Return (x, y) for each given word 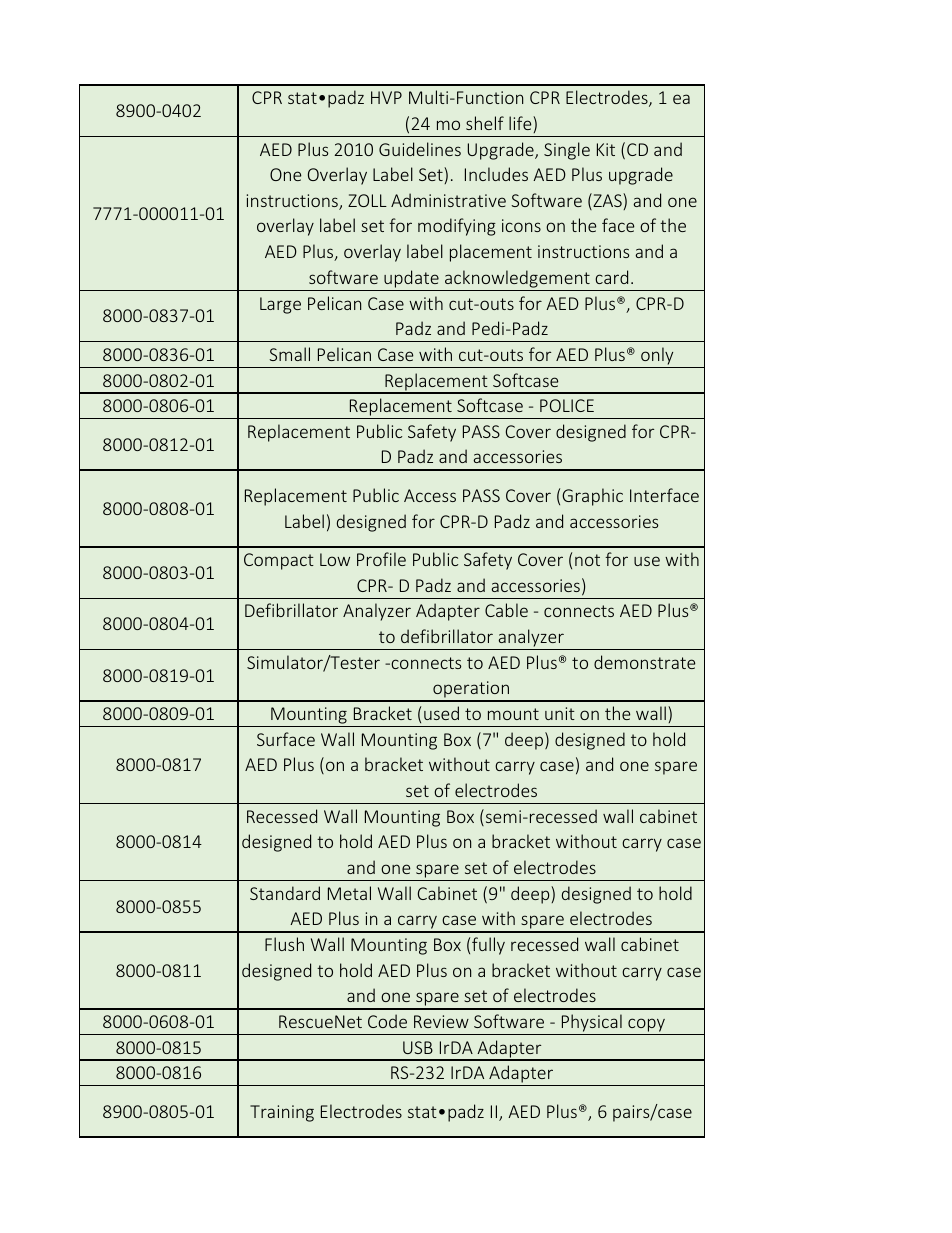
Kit (606, 149)
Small (289, 354)
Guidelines (420, 149)
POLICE (567, 405)
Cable (506, 610)
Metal (349, 893)
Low (335, 559)
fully (488, 946)
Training (282, 1113)
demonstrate (644, 662)
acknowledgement (517, 279)
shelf (485, 123)
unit (560, 713)
